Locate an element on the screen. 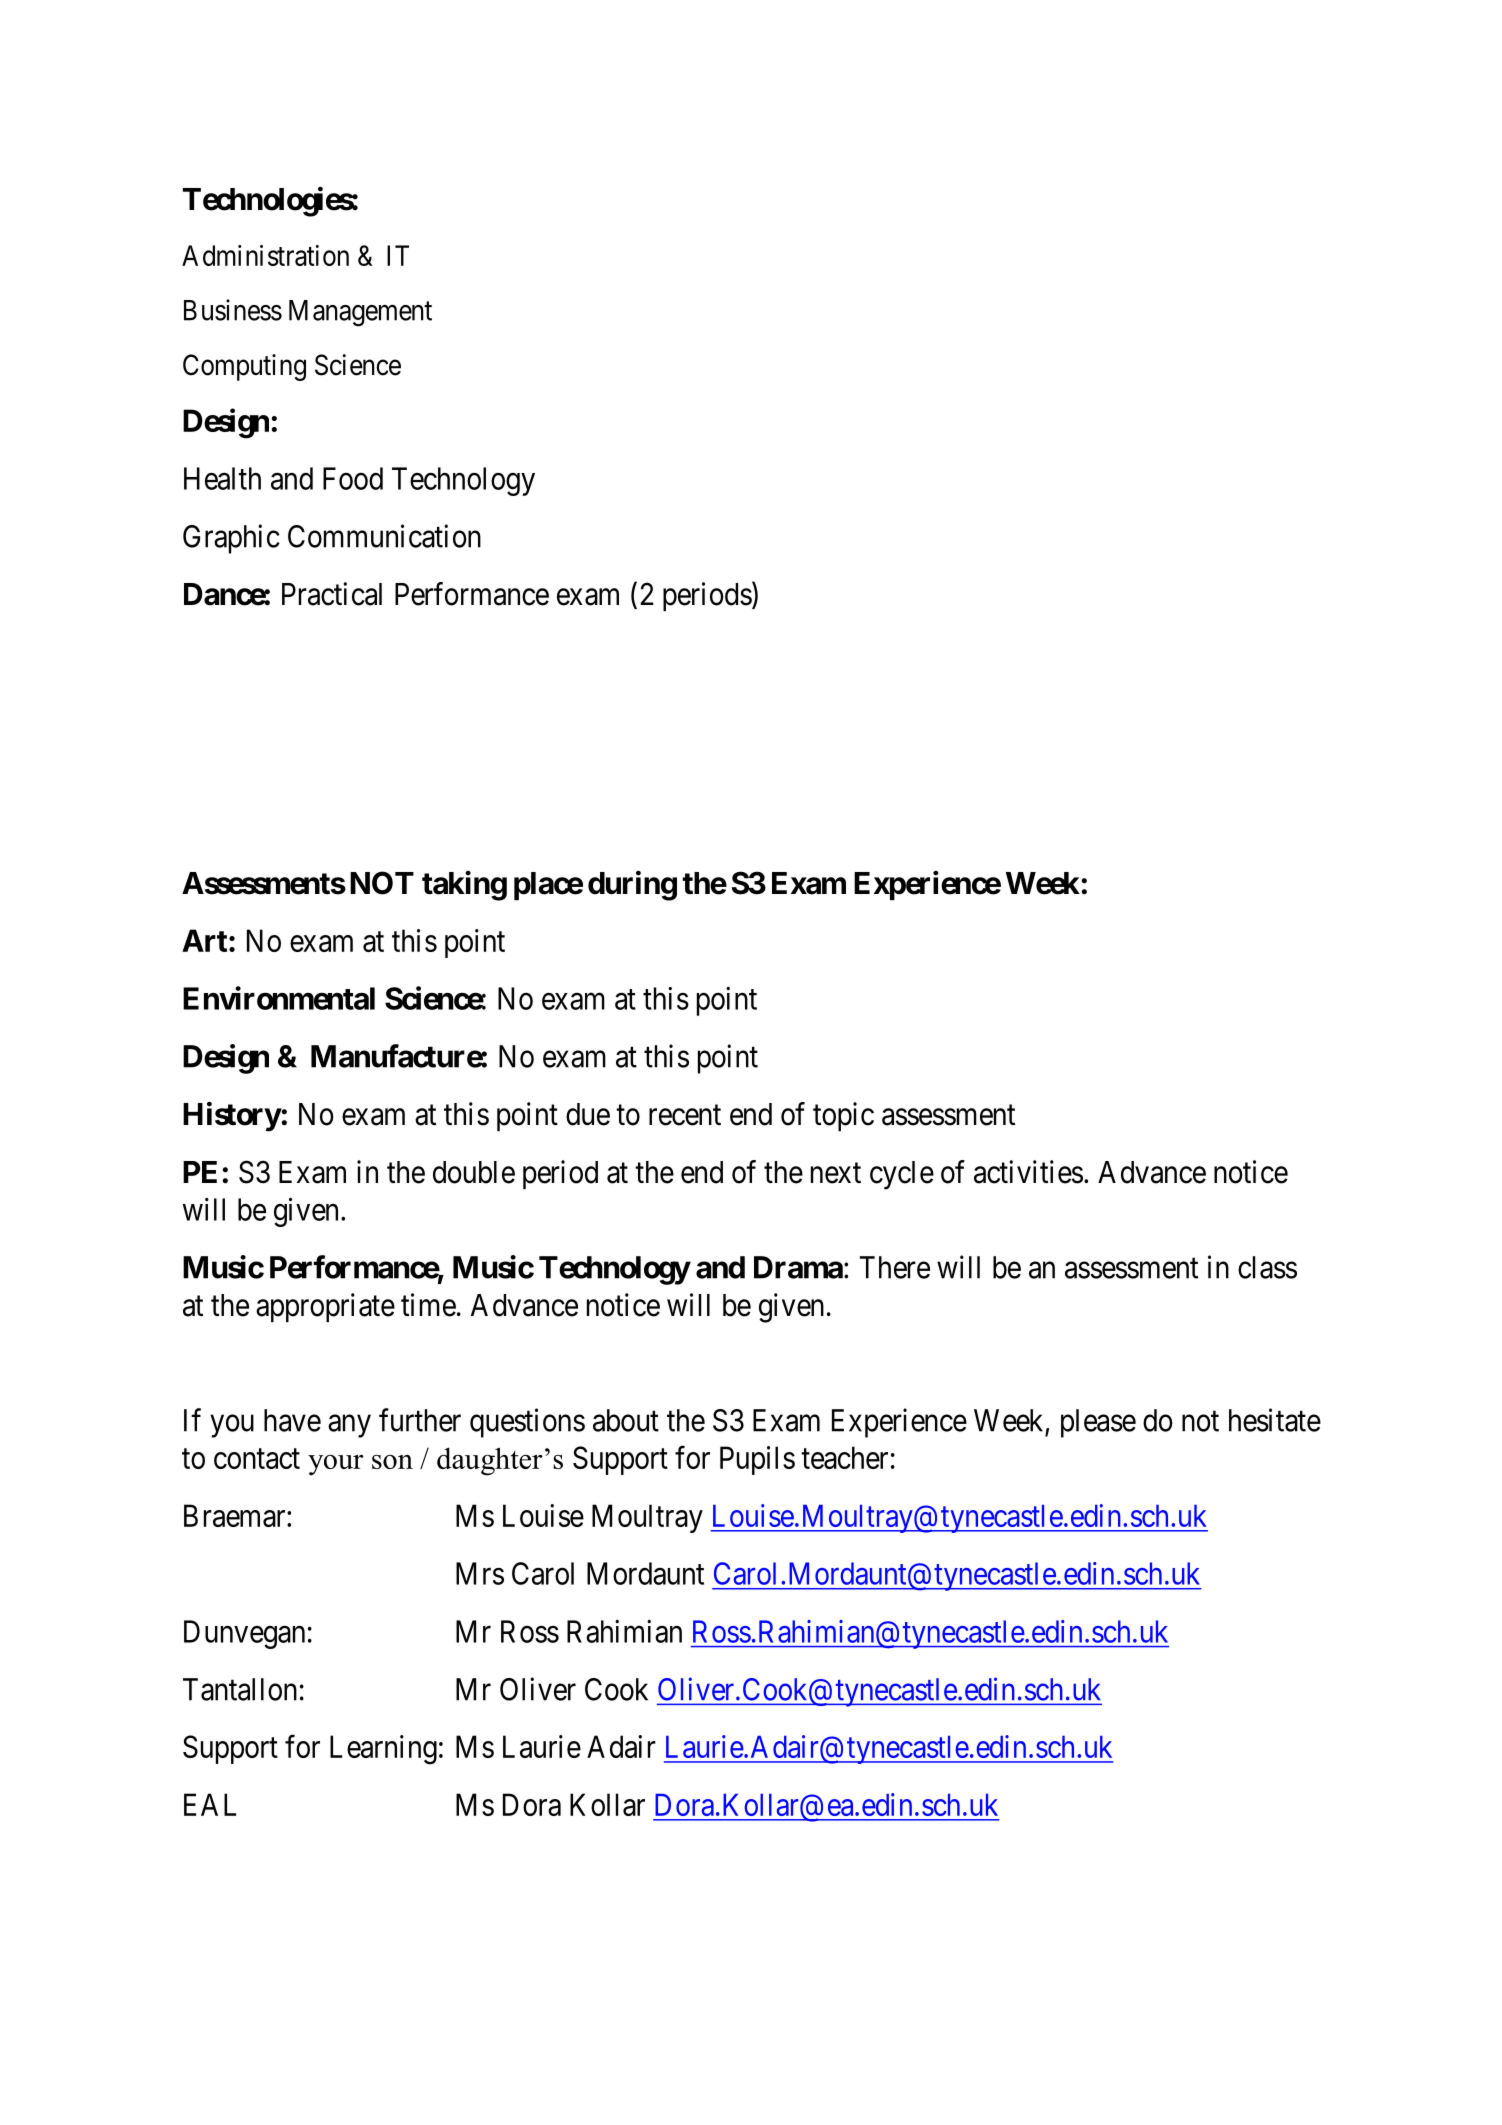  recent is located at coordinates (685, 1115).
